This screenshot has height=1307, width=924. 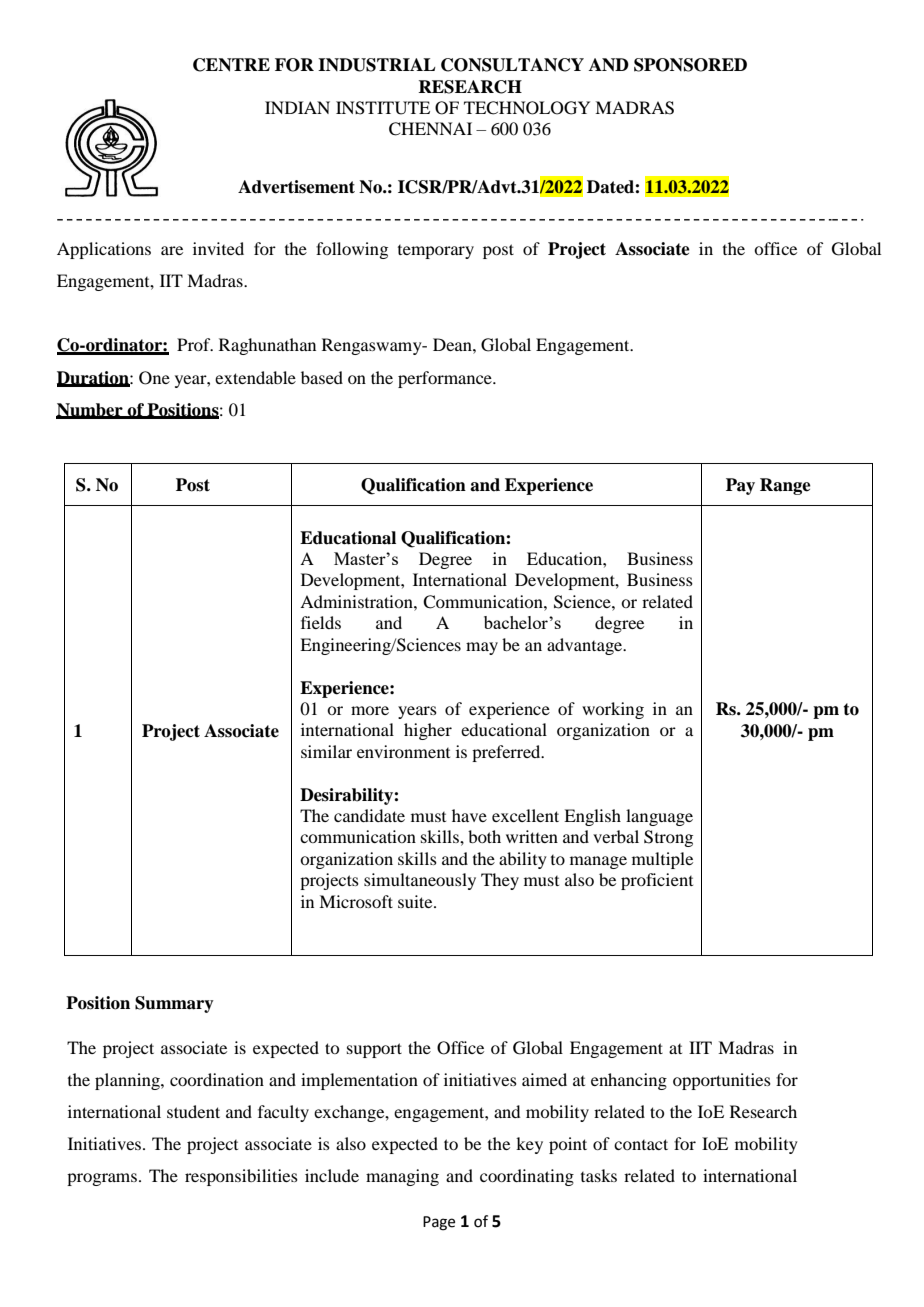 I want to click on fields, so click(x=321, y=622).
